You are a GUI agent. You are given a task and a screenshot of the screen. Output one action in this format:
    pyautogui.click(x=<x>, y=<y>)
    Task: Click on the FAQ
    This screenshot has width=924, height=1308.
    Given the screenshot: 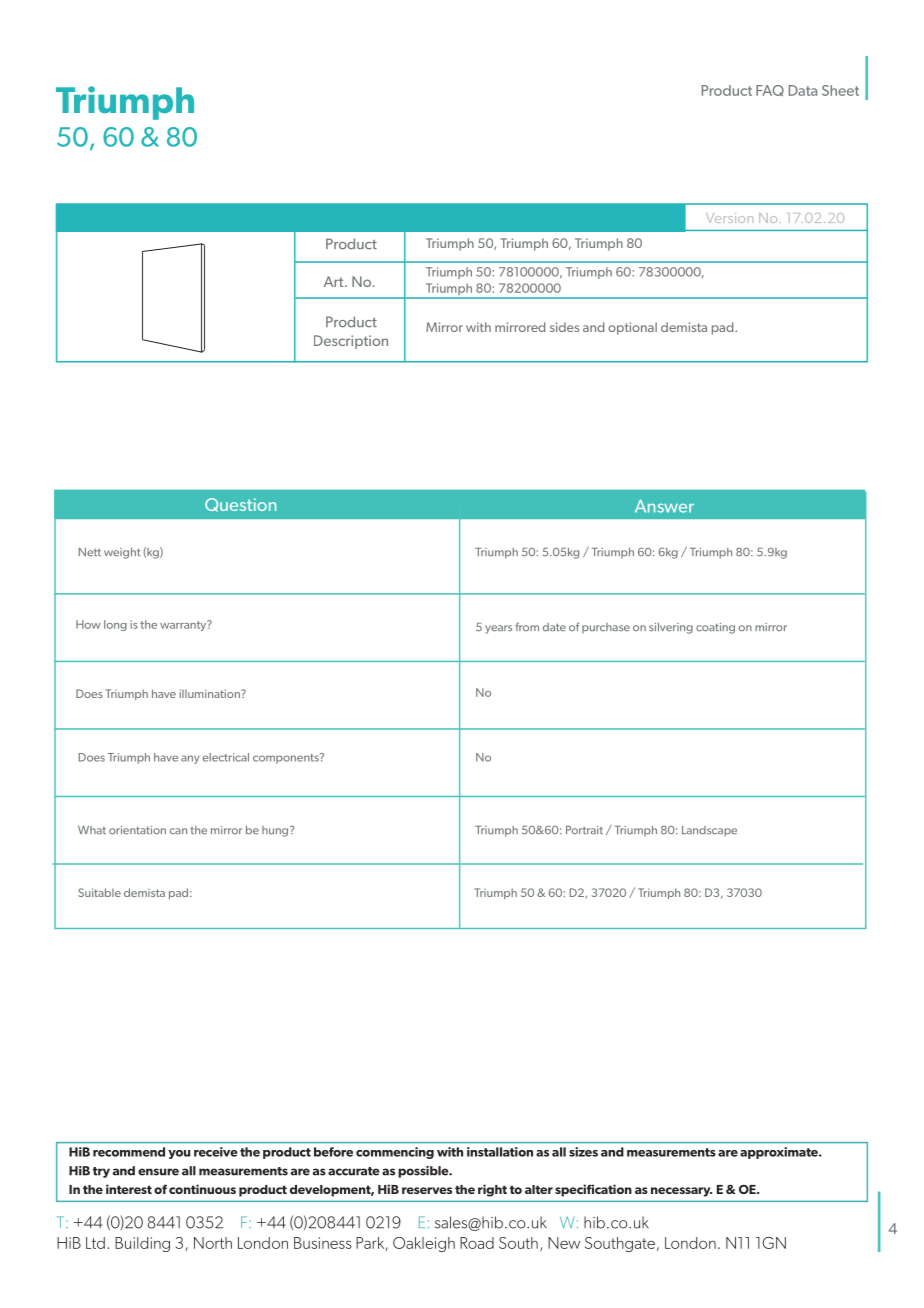 What is the action you would take?
    pyautogui.click(x=770, y=90)
